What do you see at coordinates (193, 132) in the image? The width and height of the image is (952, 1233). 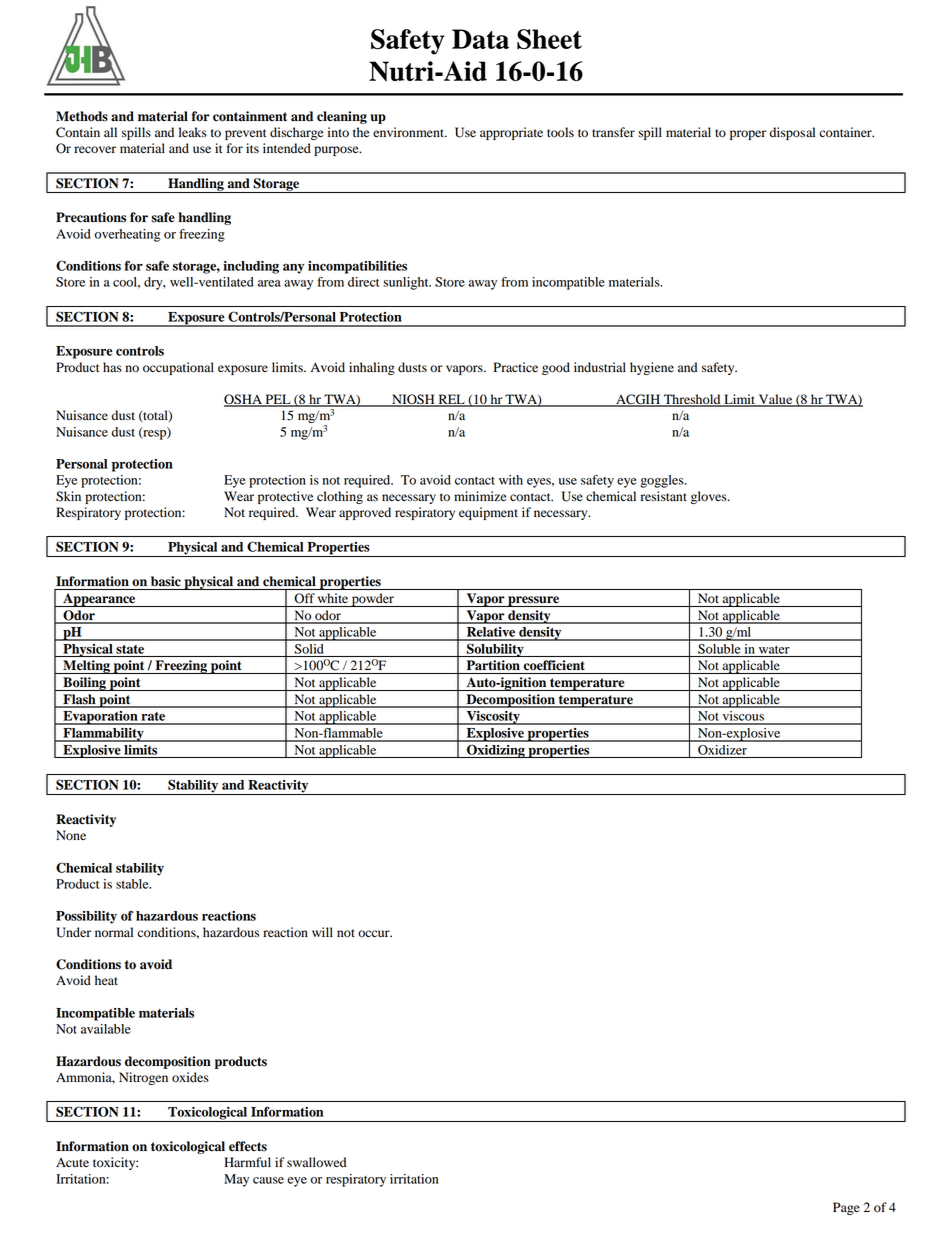 I see `leaks` at bounding box center [193, 132].
